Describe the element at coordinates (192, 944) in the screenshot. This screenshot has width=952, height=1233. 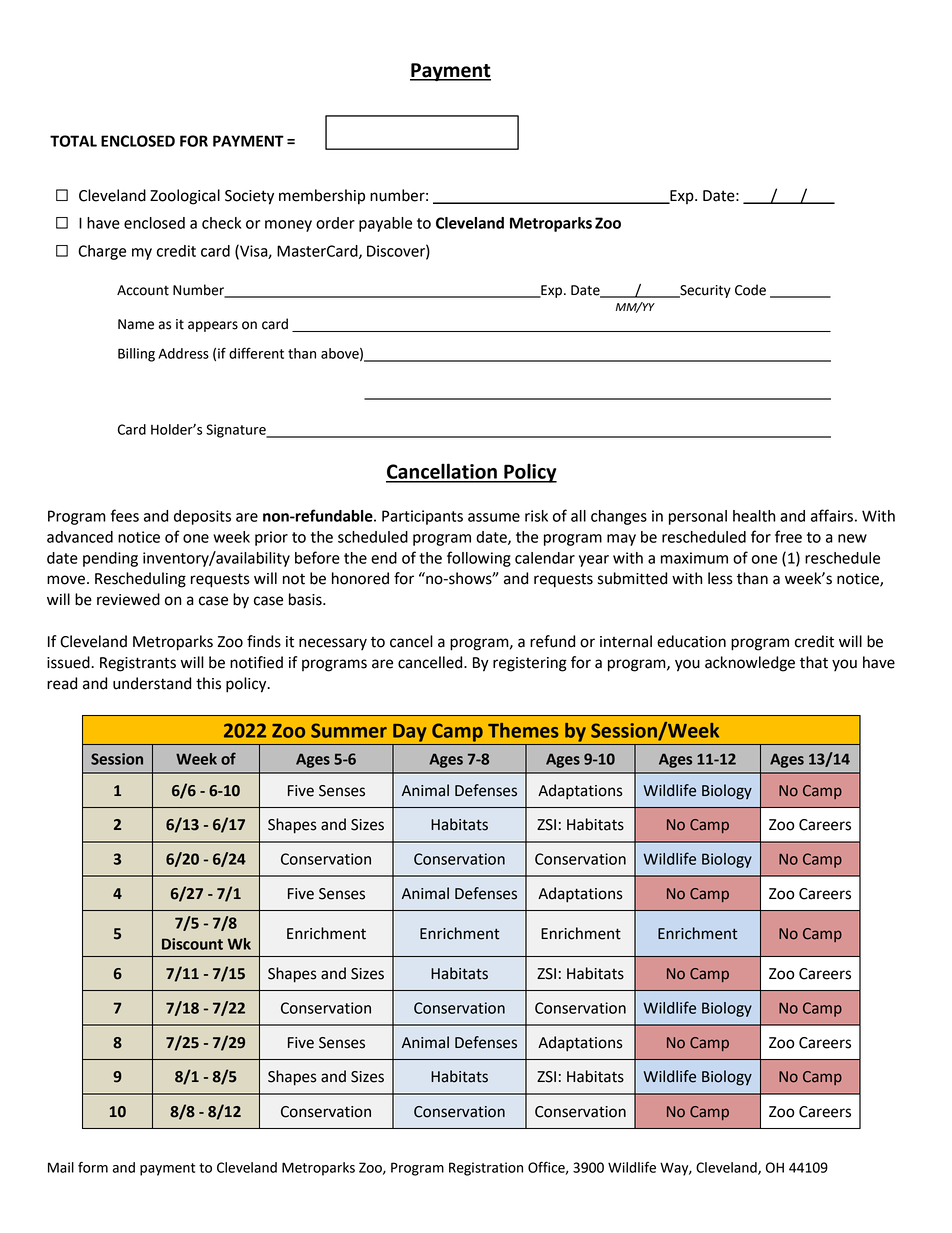
I see `Discount` at that location.
